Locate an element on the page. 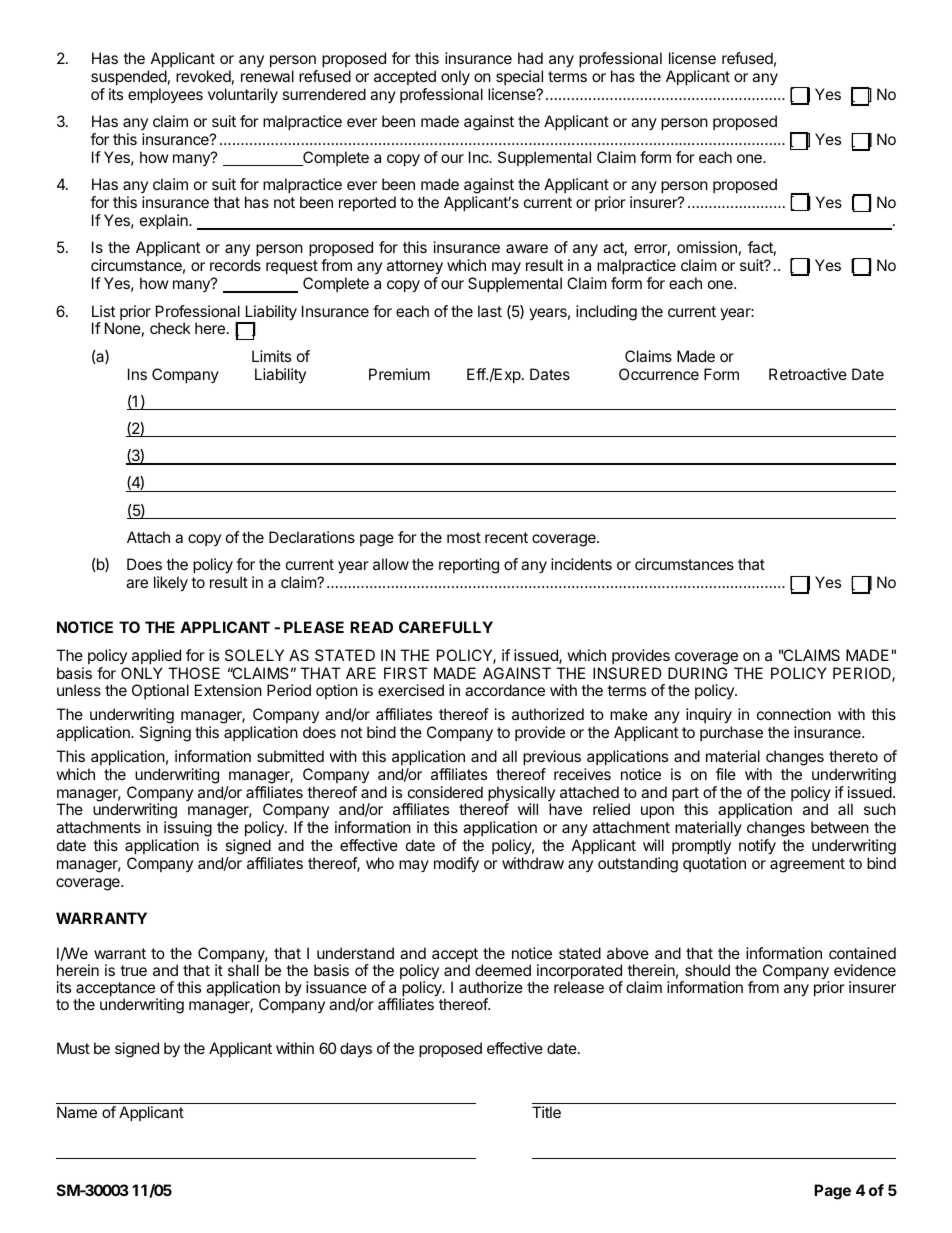 This page has height=1233, width=952. Name is located at coordinates (77, 1112).
